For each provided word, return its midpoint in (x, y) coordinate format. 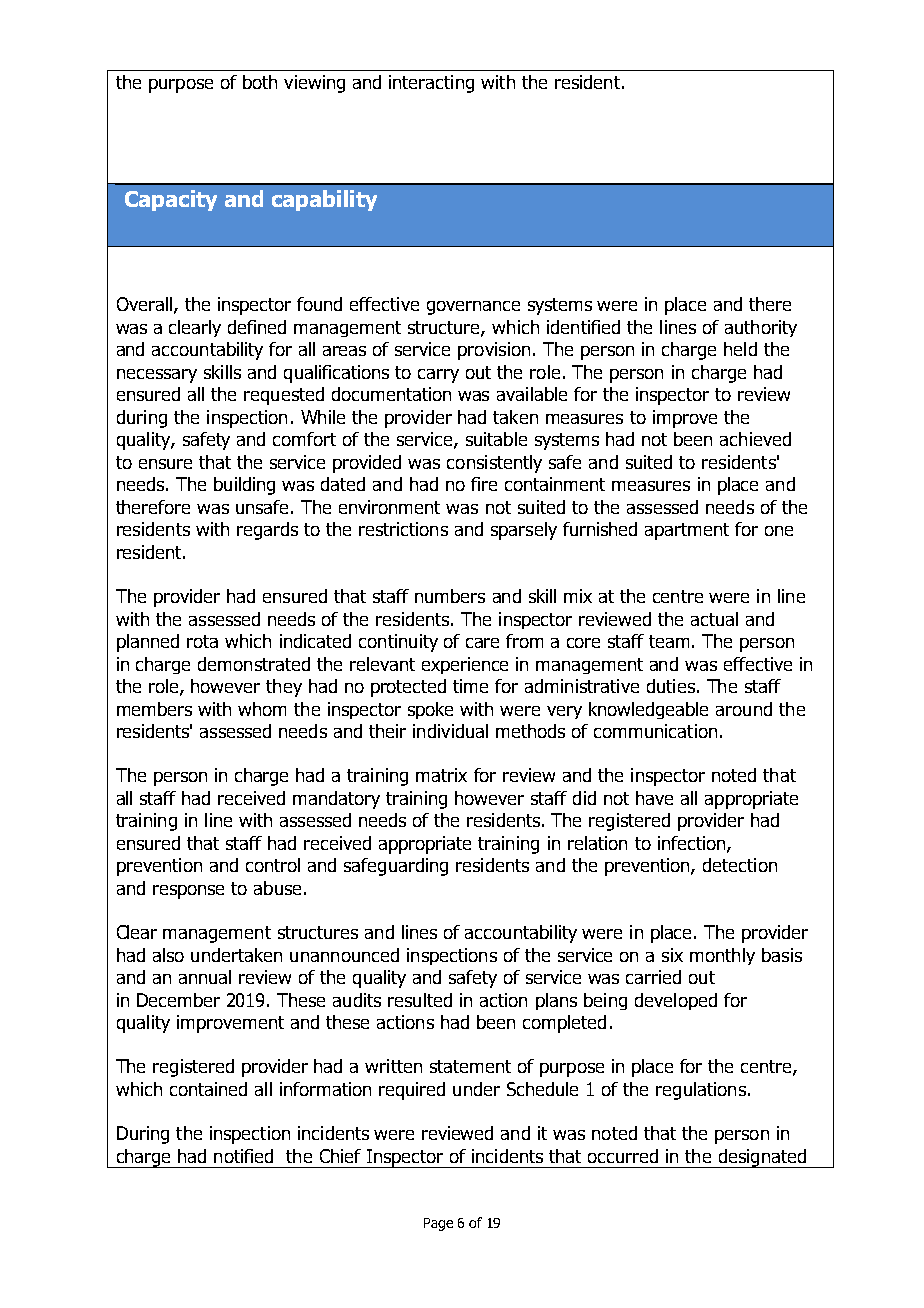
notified (243, 1156)
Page (438, 1224)
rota (202, 641)
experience (465, 665)
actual (714, 619)
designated (762, 1158)
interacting (431, 84)
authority (761, 328)
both (260, 82)
